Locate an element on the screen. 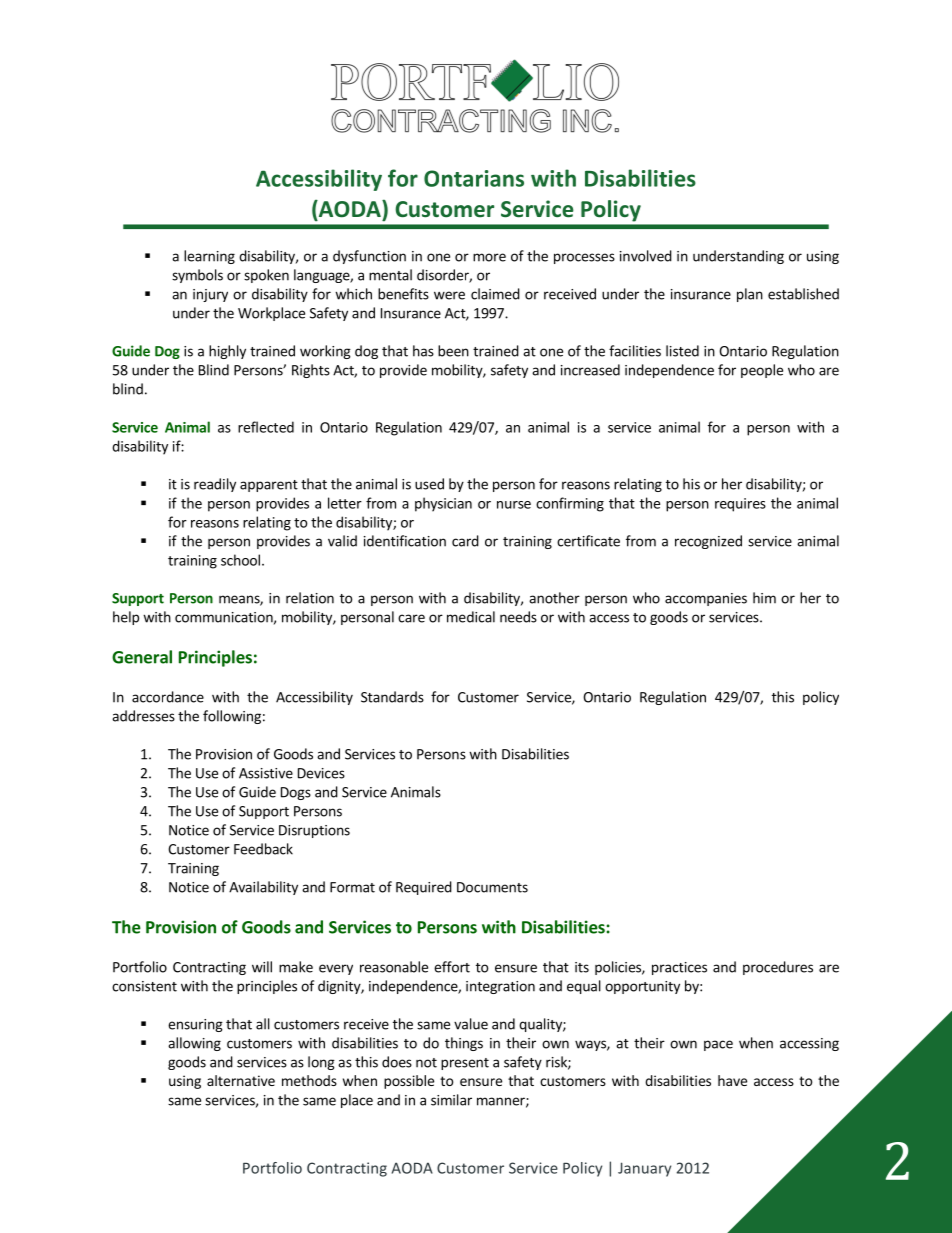 This screenshot has width=952, height=1233. accompanies is located at coordinates (706, 599).
